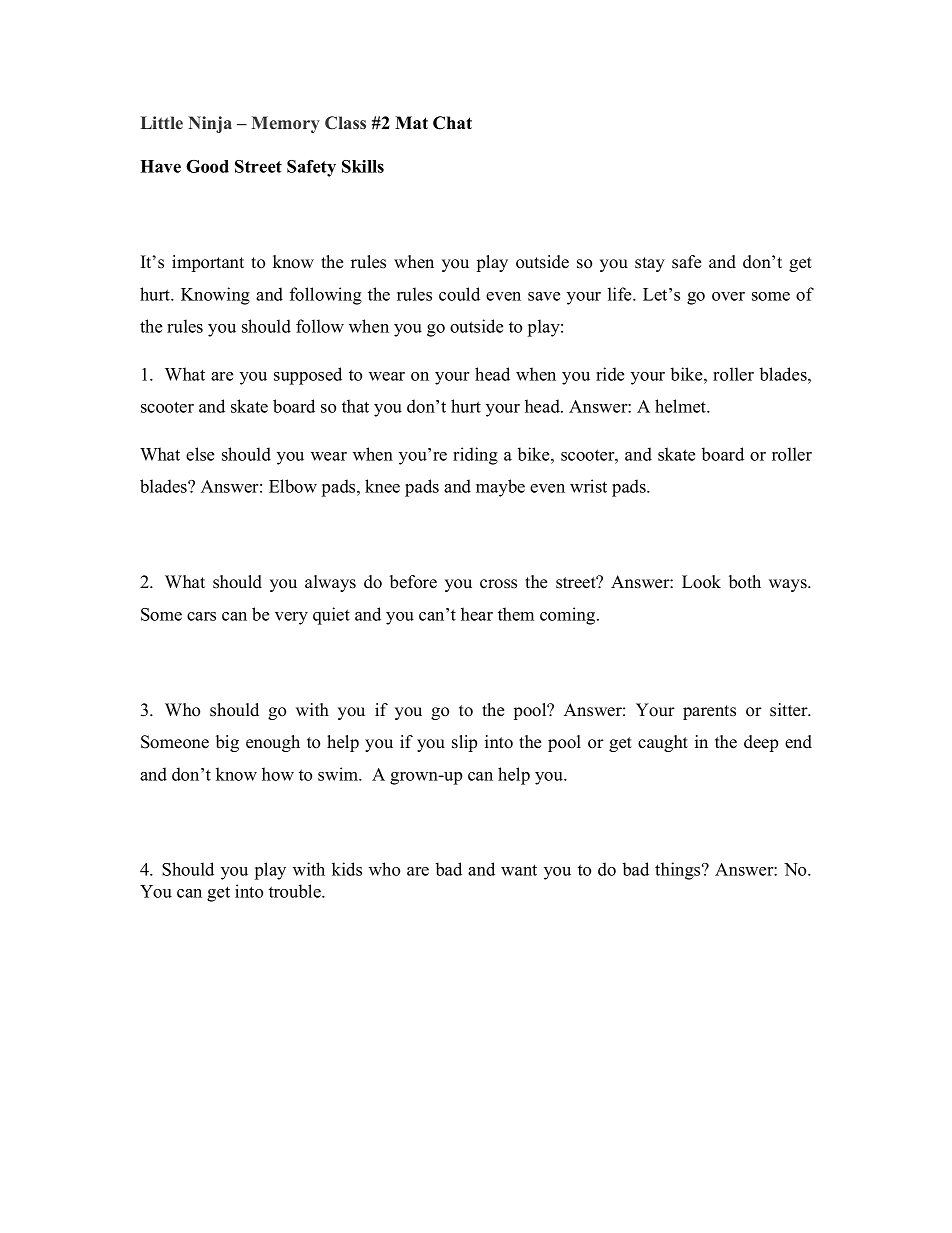 Image resolution: width=952 pixels, height=1233 pixels. I want to click on Chat, so click(452, 123).
